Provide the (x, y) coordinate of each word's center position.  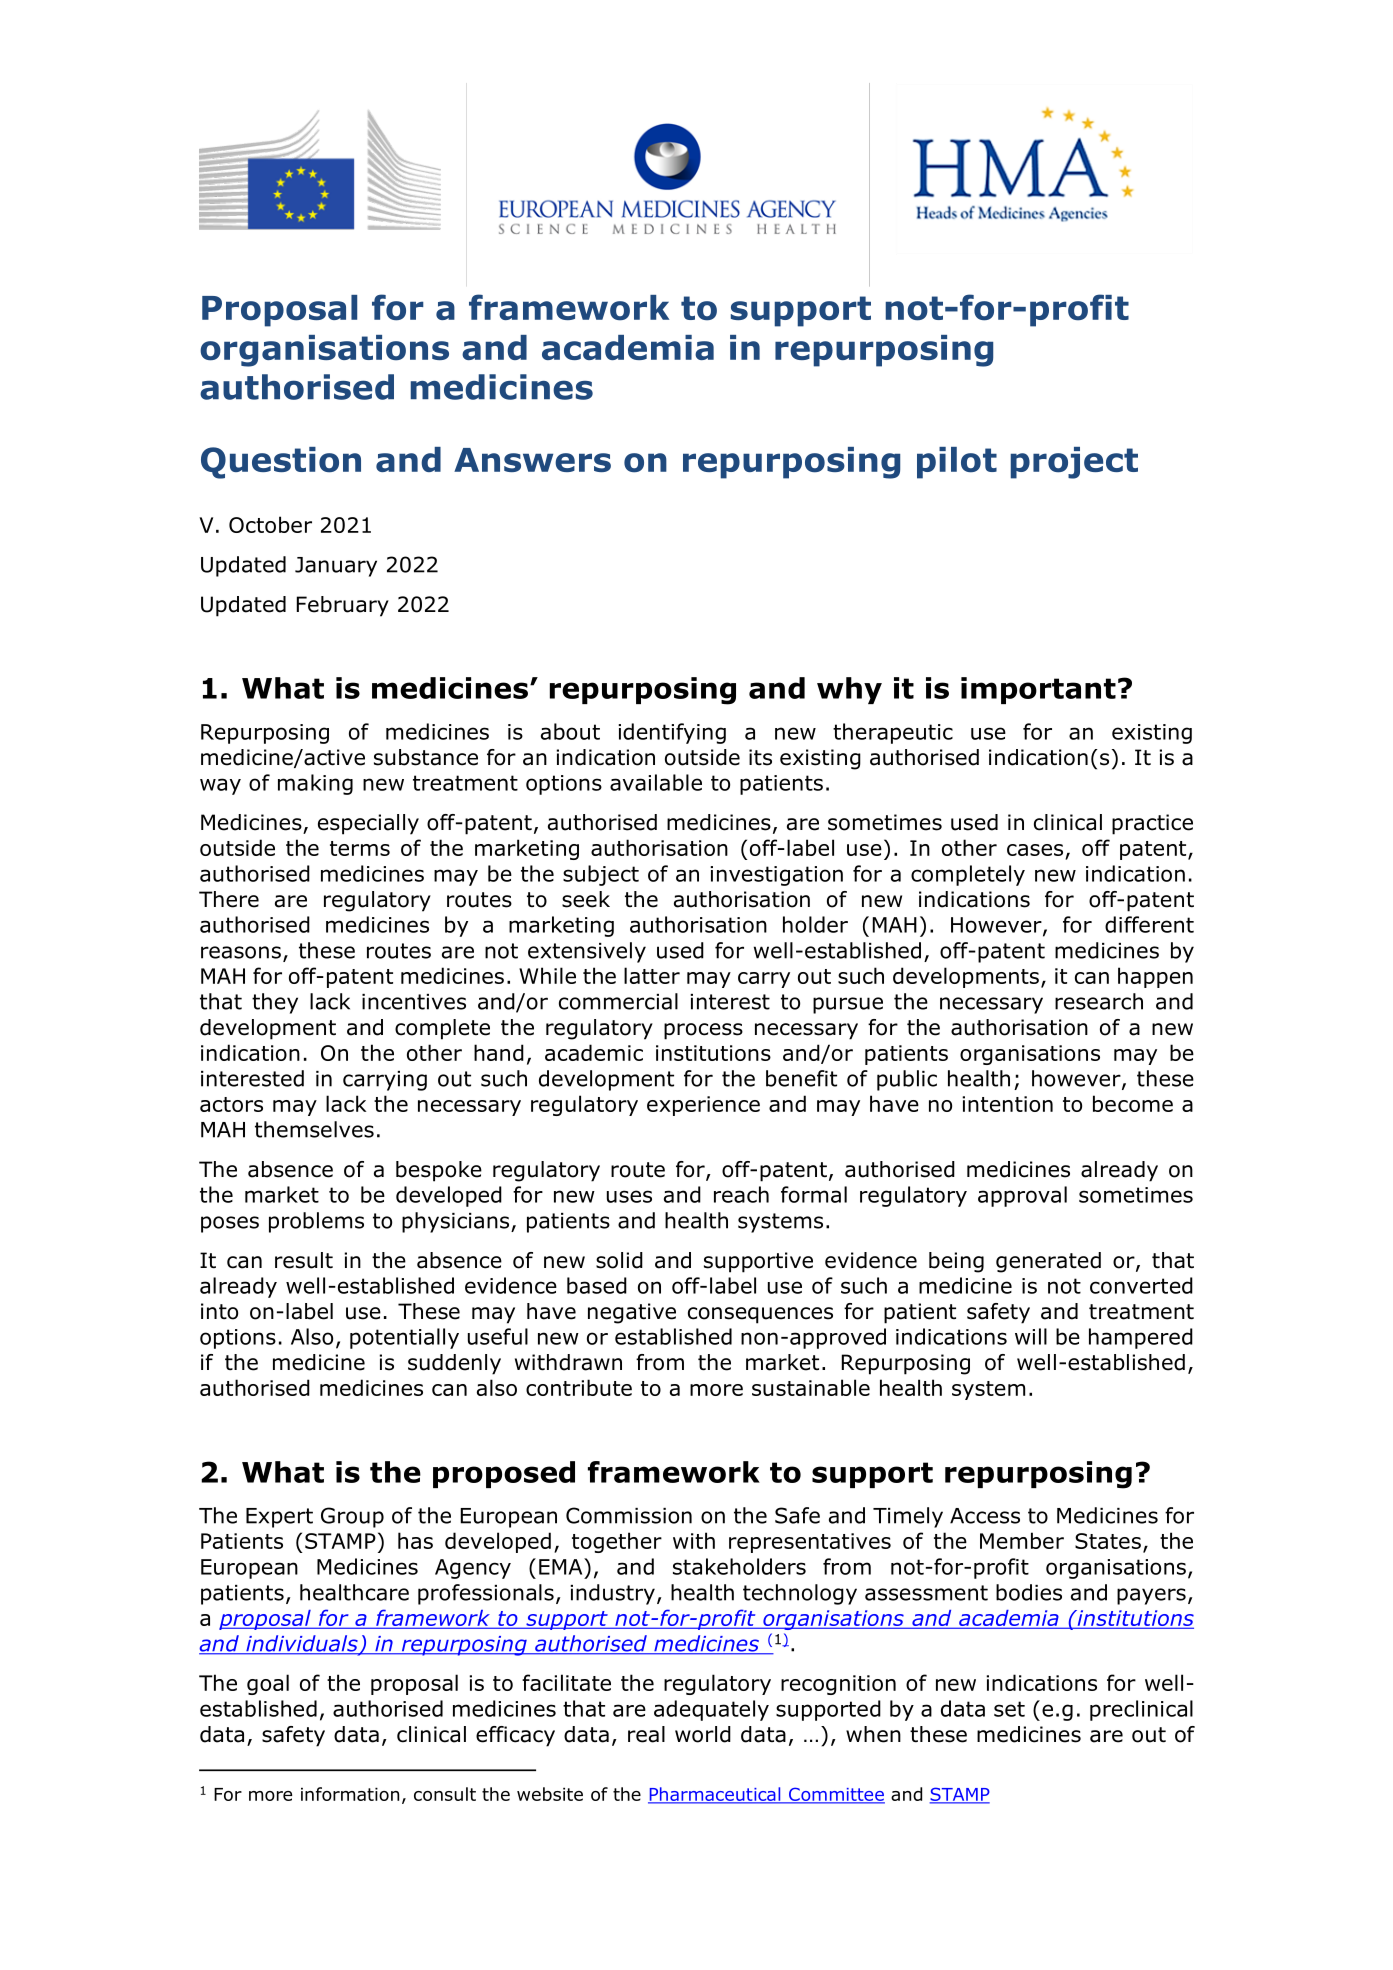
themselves (314, 1129)
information (350, 1794)
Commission (629, 1515)
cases (1035, 850)
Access (985, 1516)
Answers (532, 460)
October (270, 524)
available (656, 782)
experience (703, 1106)
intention (1007, 1104)
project (1074, 463)
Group (352, 1517)
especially (368, 824)
